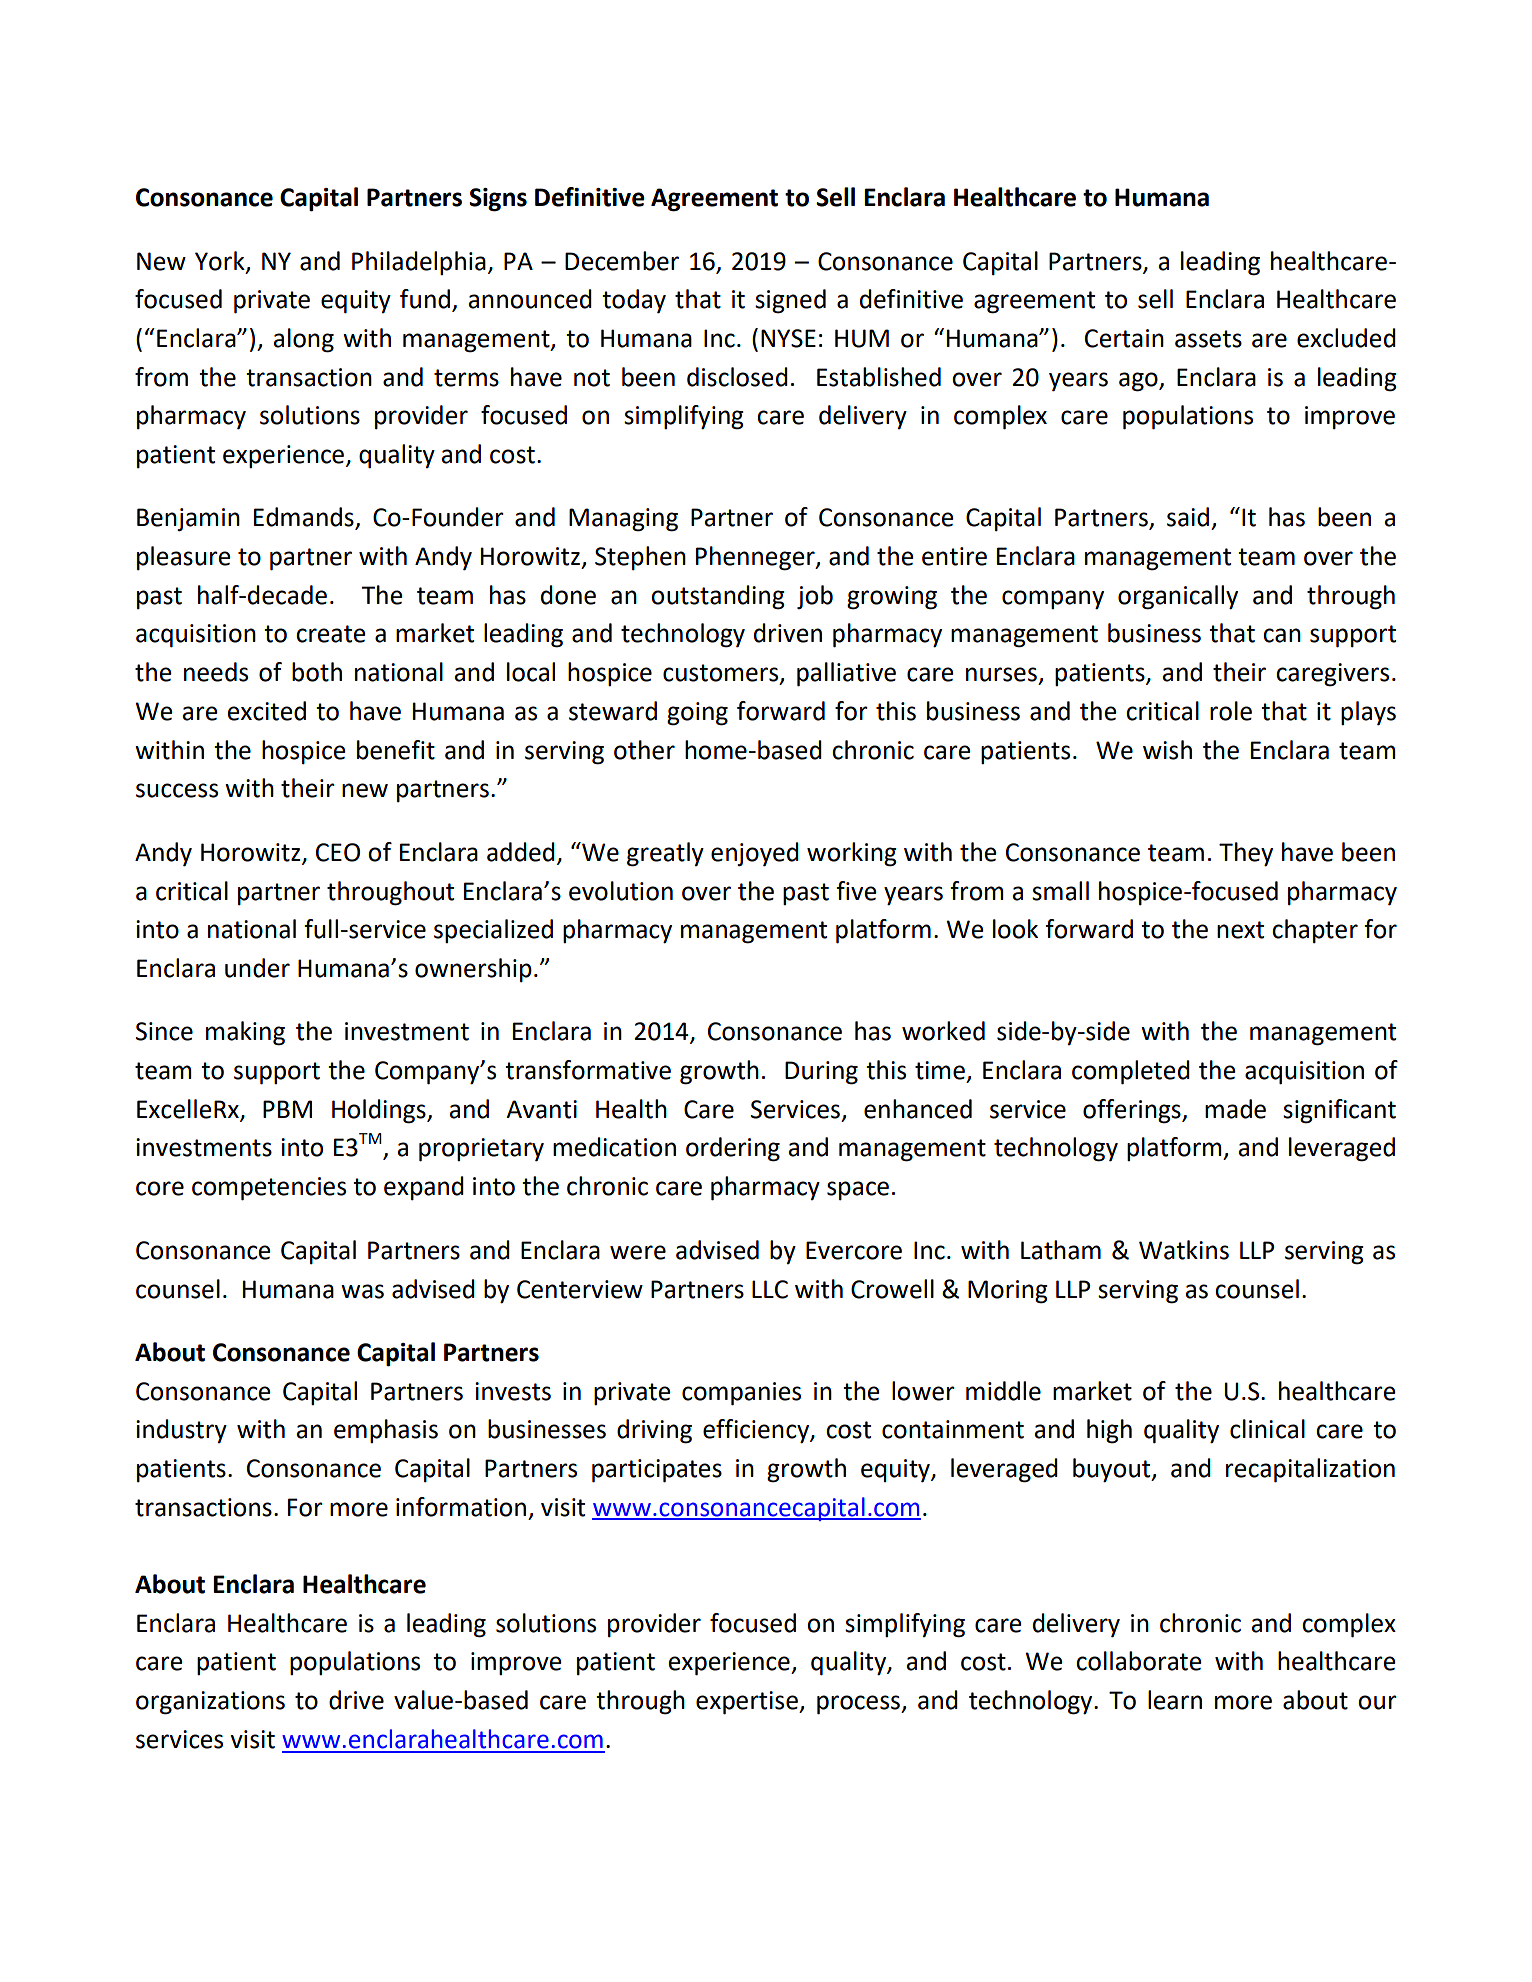 Image resolution: width=1532 pixels, height=1982 pixels. I want to click on job, so click(815, 597).
